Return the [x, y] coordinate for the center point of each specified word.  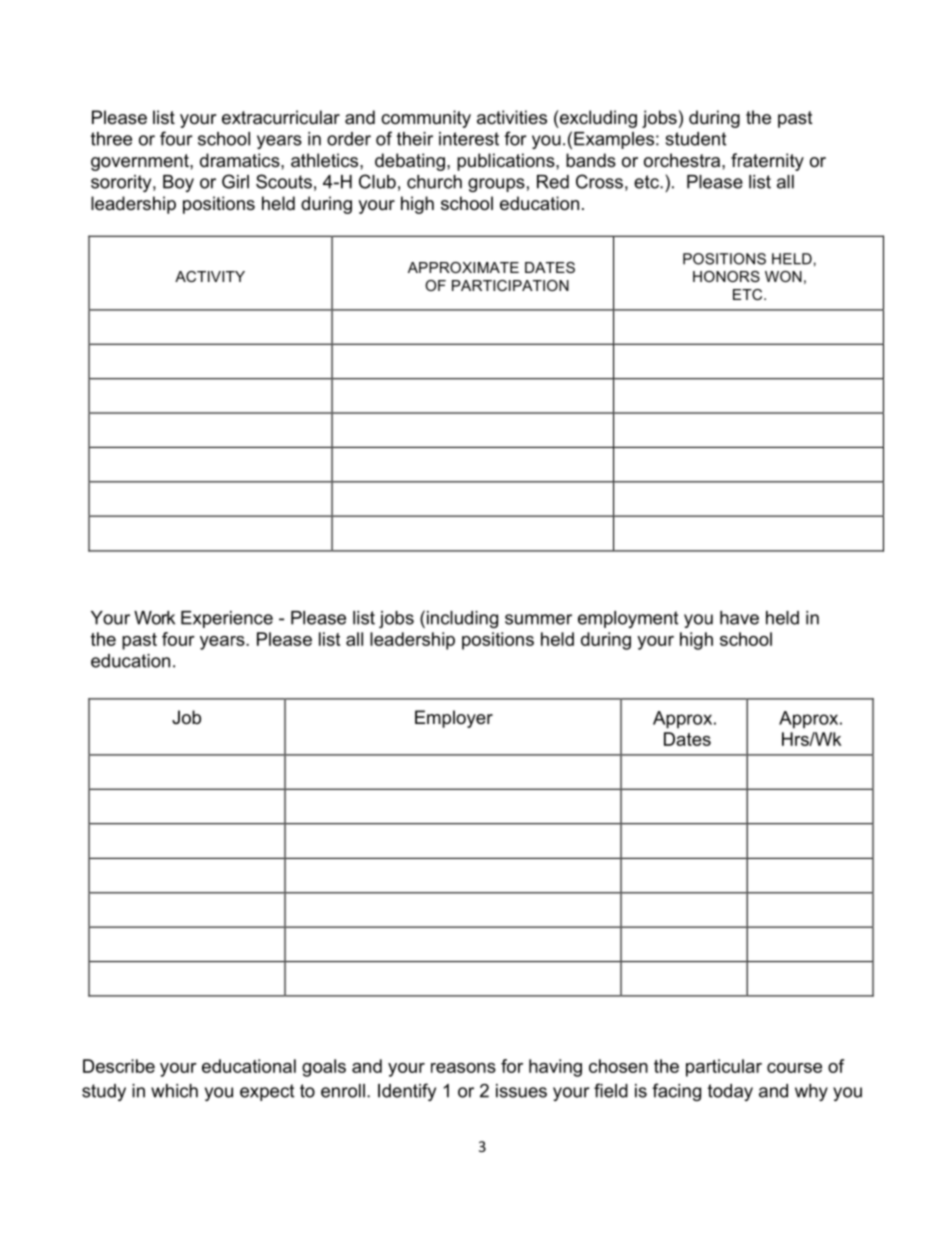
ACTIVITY [210, 276]
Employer [454, 719]
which [174, 1091]
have [739, 618]
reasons [463, 1068]
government [141, 162]
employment [628, 619]
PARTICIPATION [510, 285]
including [461, 619]
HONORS [726, 276]
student [695, 139]
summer [538, 619]
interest [469, 139]
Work [154, 618]
